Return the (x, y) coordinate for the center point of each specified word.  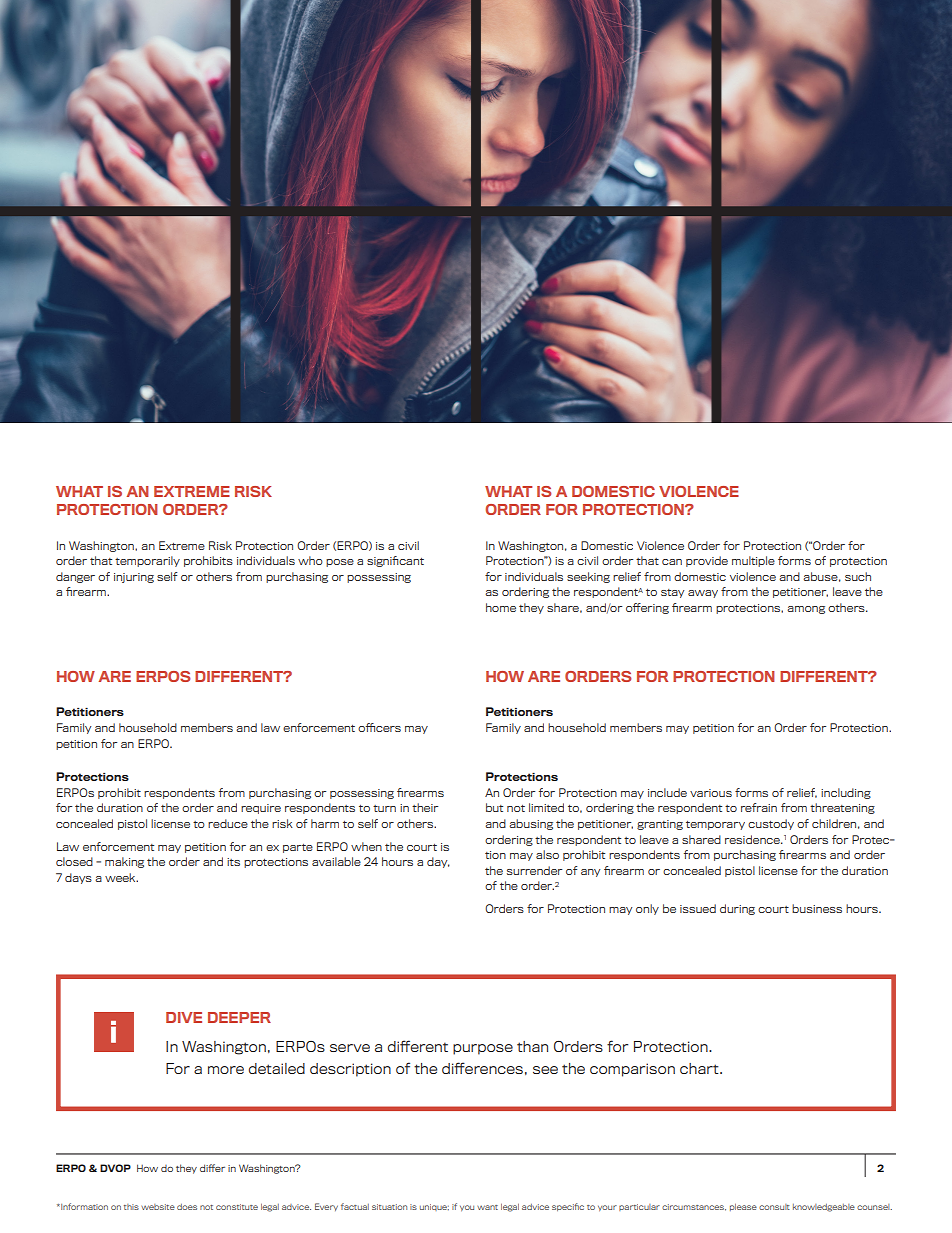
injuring (134, 578)
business (817, 908)
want (487, 1207)
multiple (753, 561)
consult (774, 1207)
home (501, 607)
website (158, 1207)
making (124, 862)
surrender (534, 870)
